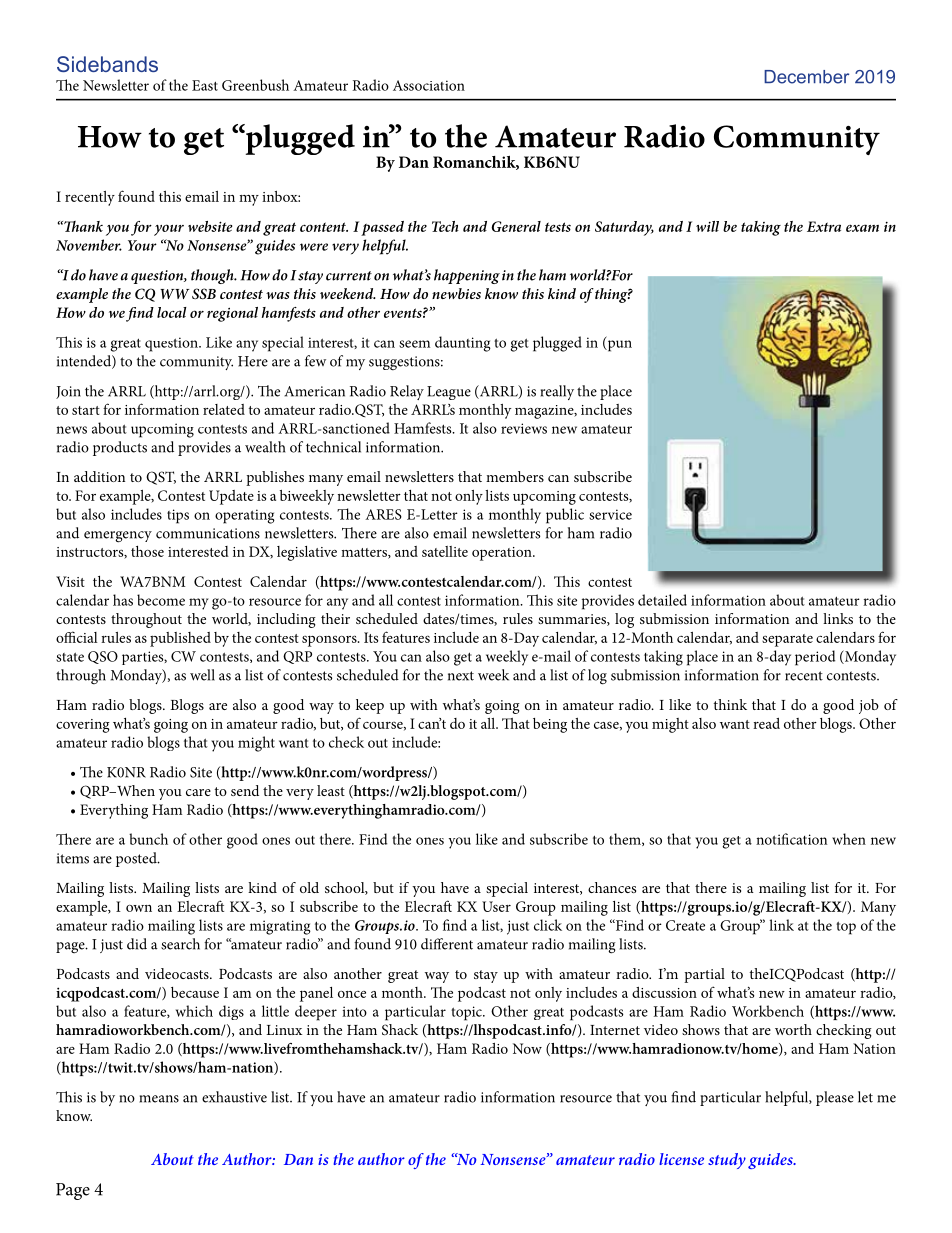 Image resolution: width=952 pixels, height=1233 pixels. Describe the element at coordinates (806, 77) in the screenshot. I see `December` at that location.
